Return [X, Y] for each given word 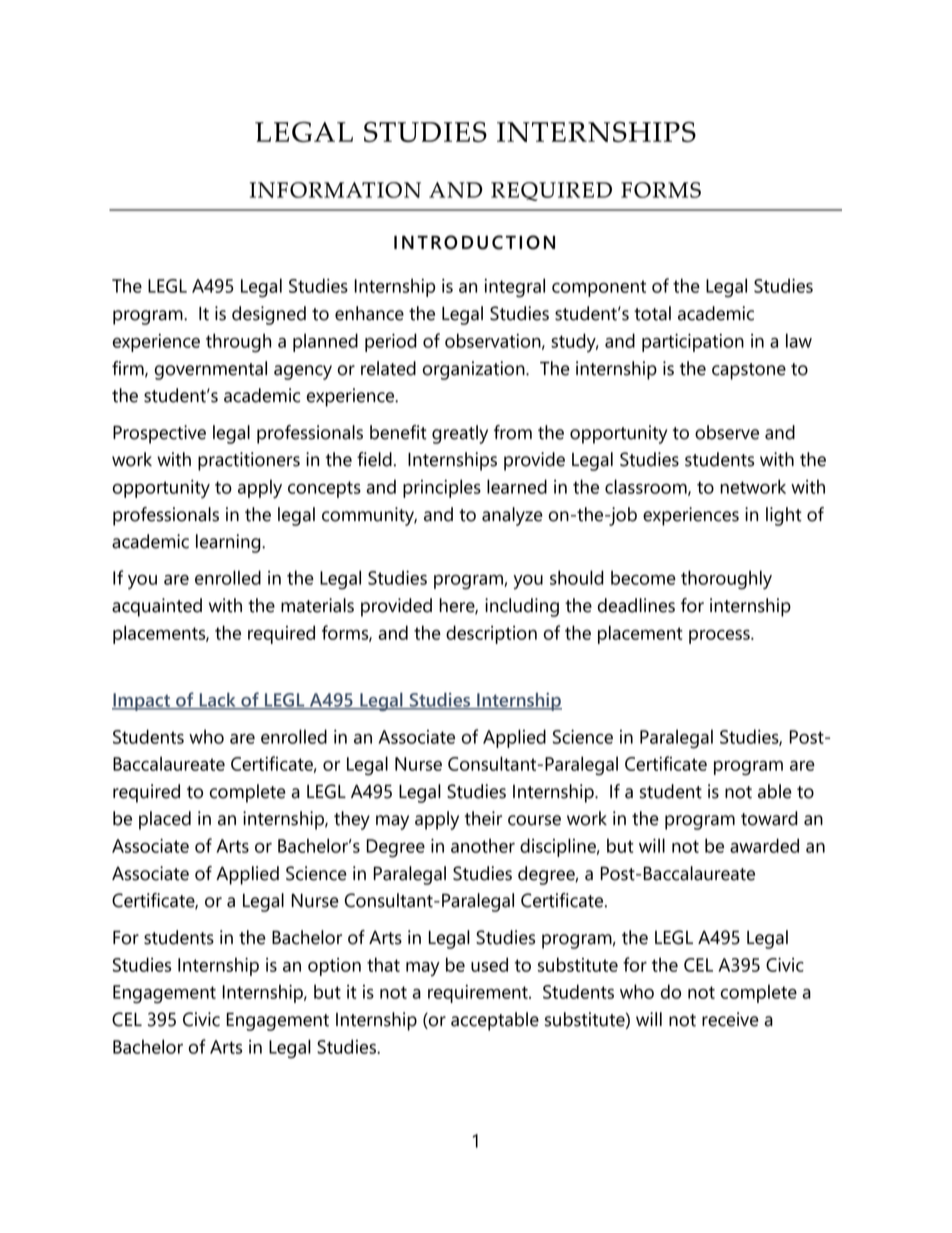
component [599, 288]
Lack [217, 700]
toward [769, 818]
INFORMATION [335, 190]
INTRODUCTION [474, 242]
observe [727, 432]
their [483, 818]
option [334, 967]
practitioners [249, 461]
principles [442, 488]
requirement [479, 994]
